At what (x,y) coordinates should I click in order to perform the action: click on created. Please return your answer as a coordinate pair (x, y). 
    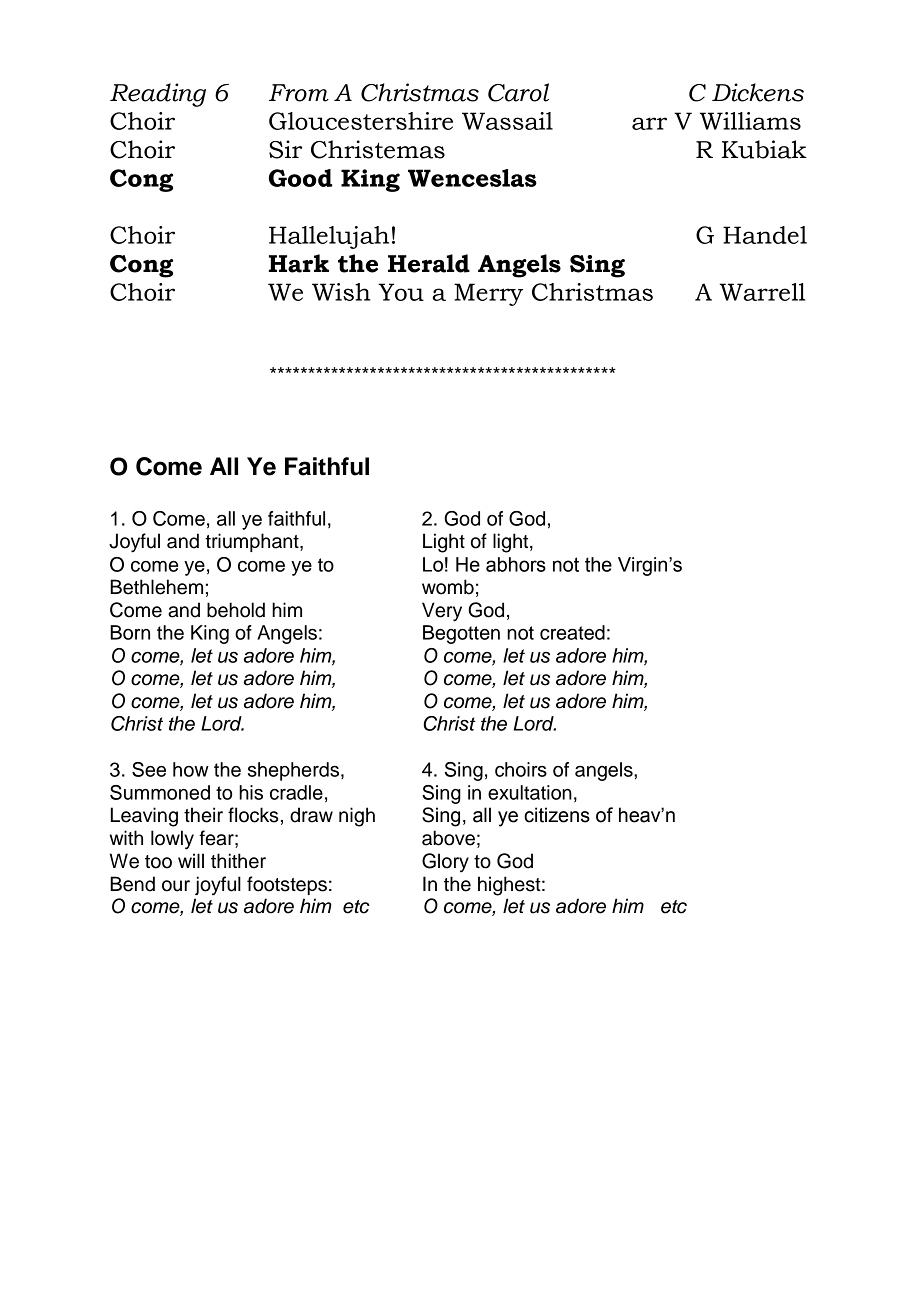
    Looking at the image, I should click on (572, 632).
